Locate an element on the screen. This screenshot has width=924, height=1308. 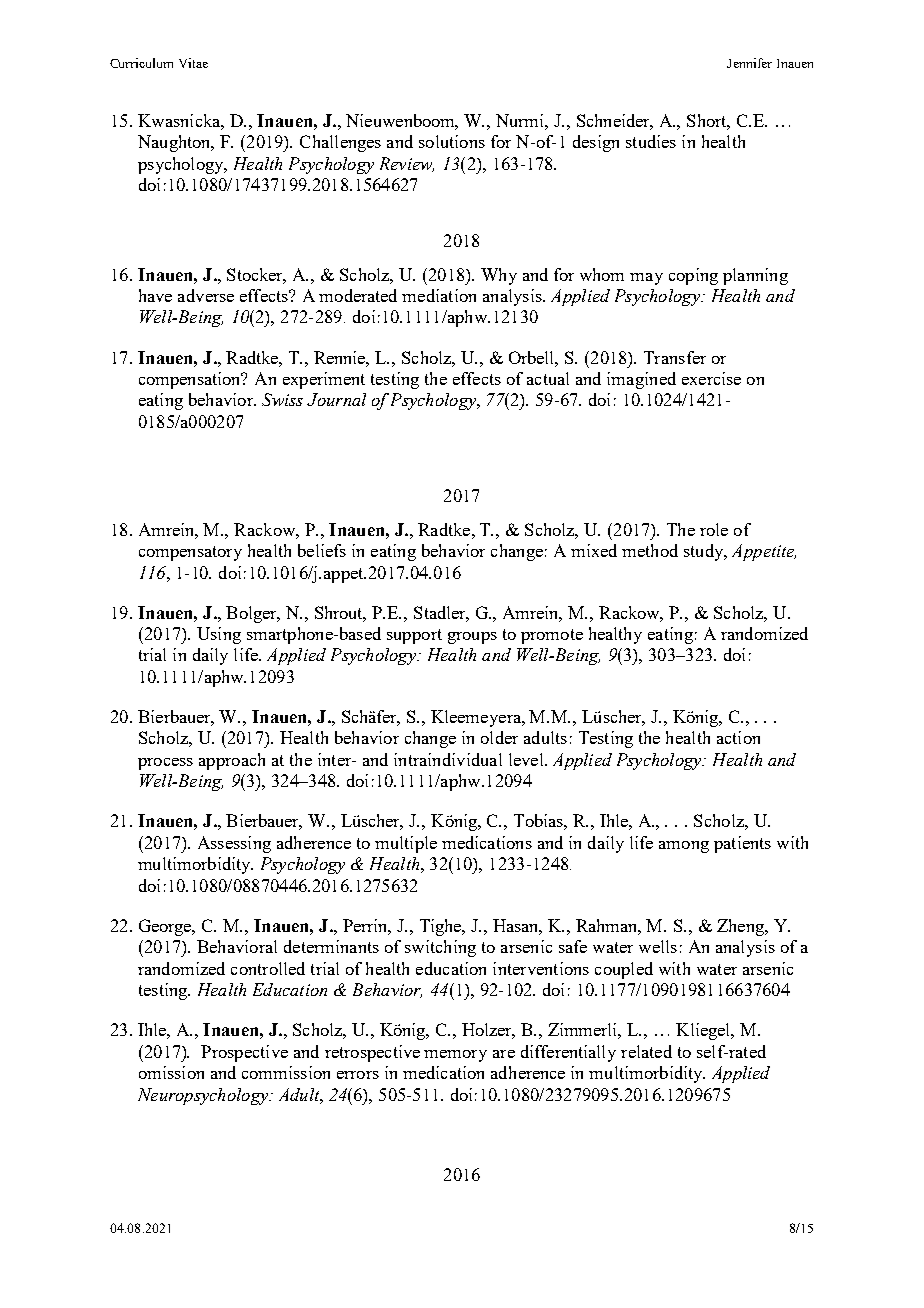
memory is located at coordinates (455, 1056).
